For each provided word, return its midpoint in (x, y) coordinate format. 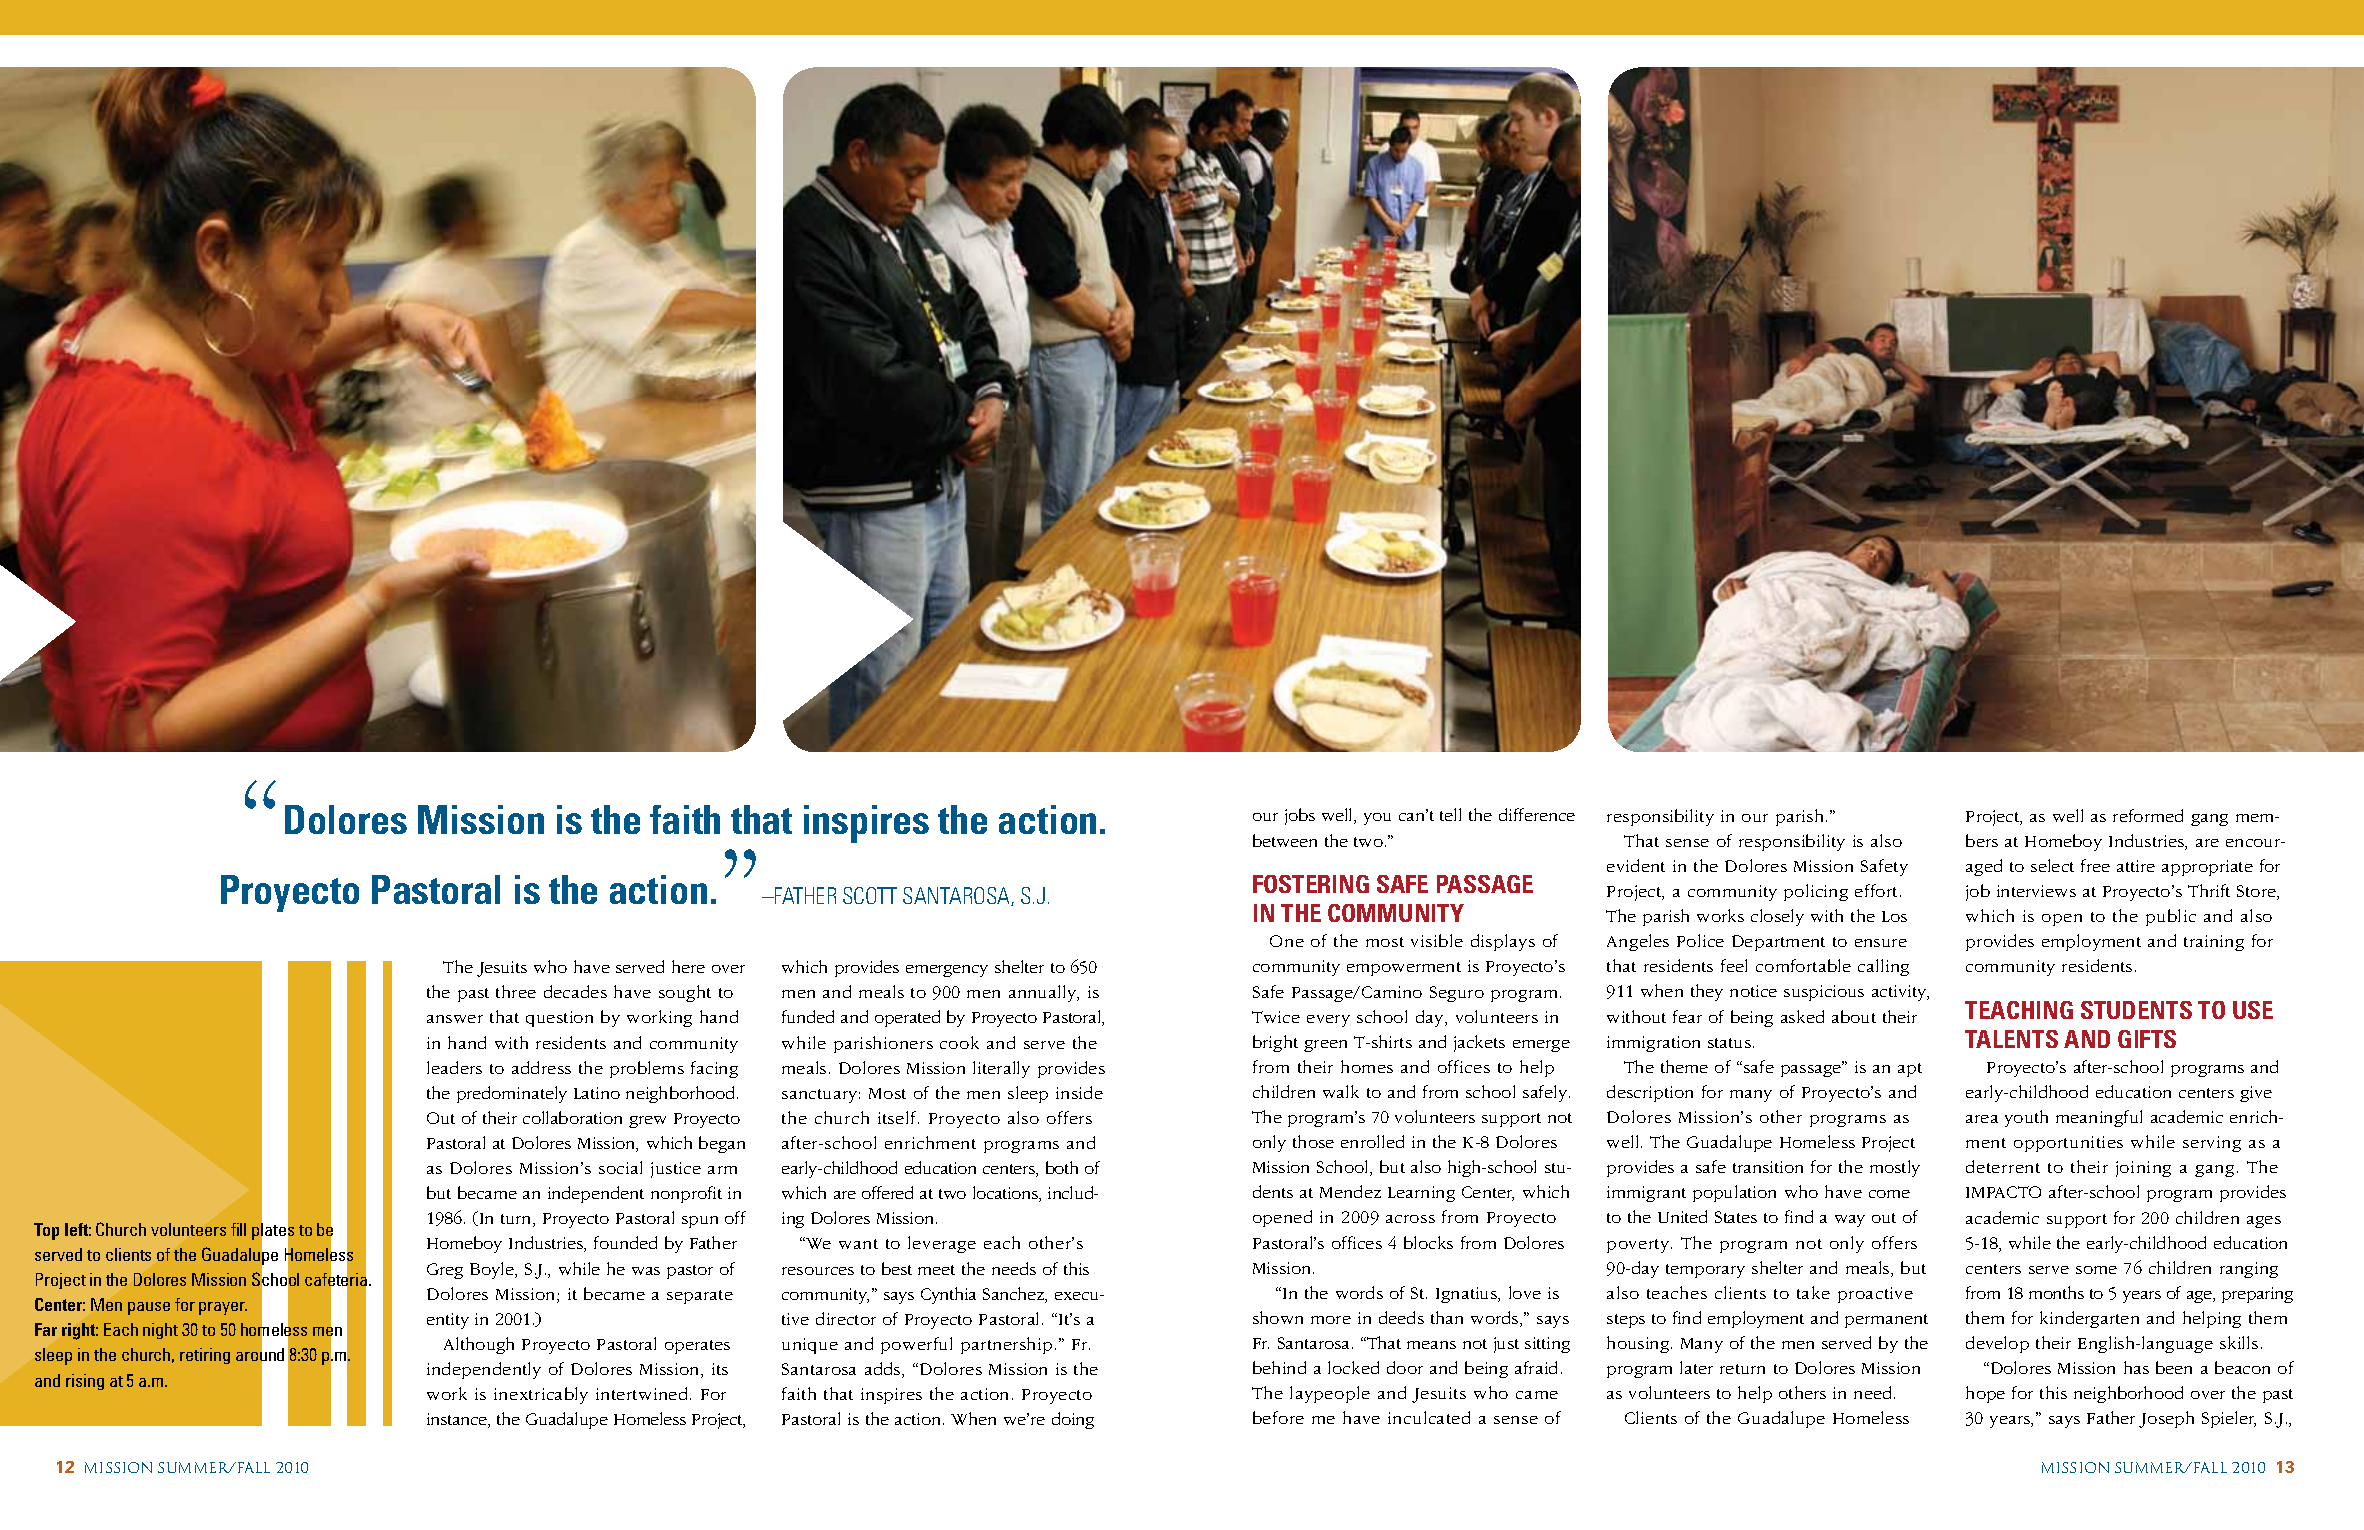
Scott (870, 895)
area (1982, 1119)
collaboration (572, 1117)
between (1285, 840)
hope (1985, 1394)
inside (1079, 1092)
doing (1073, 1420)
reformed (2148, 815)
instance (458, 1420)
